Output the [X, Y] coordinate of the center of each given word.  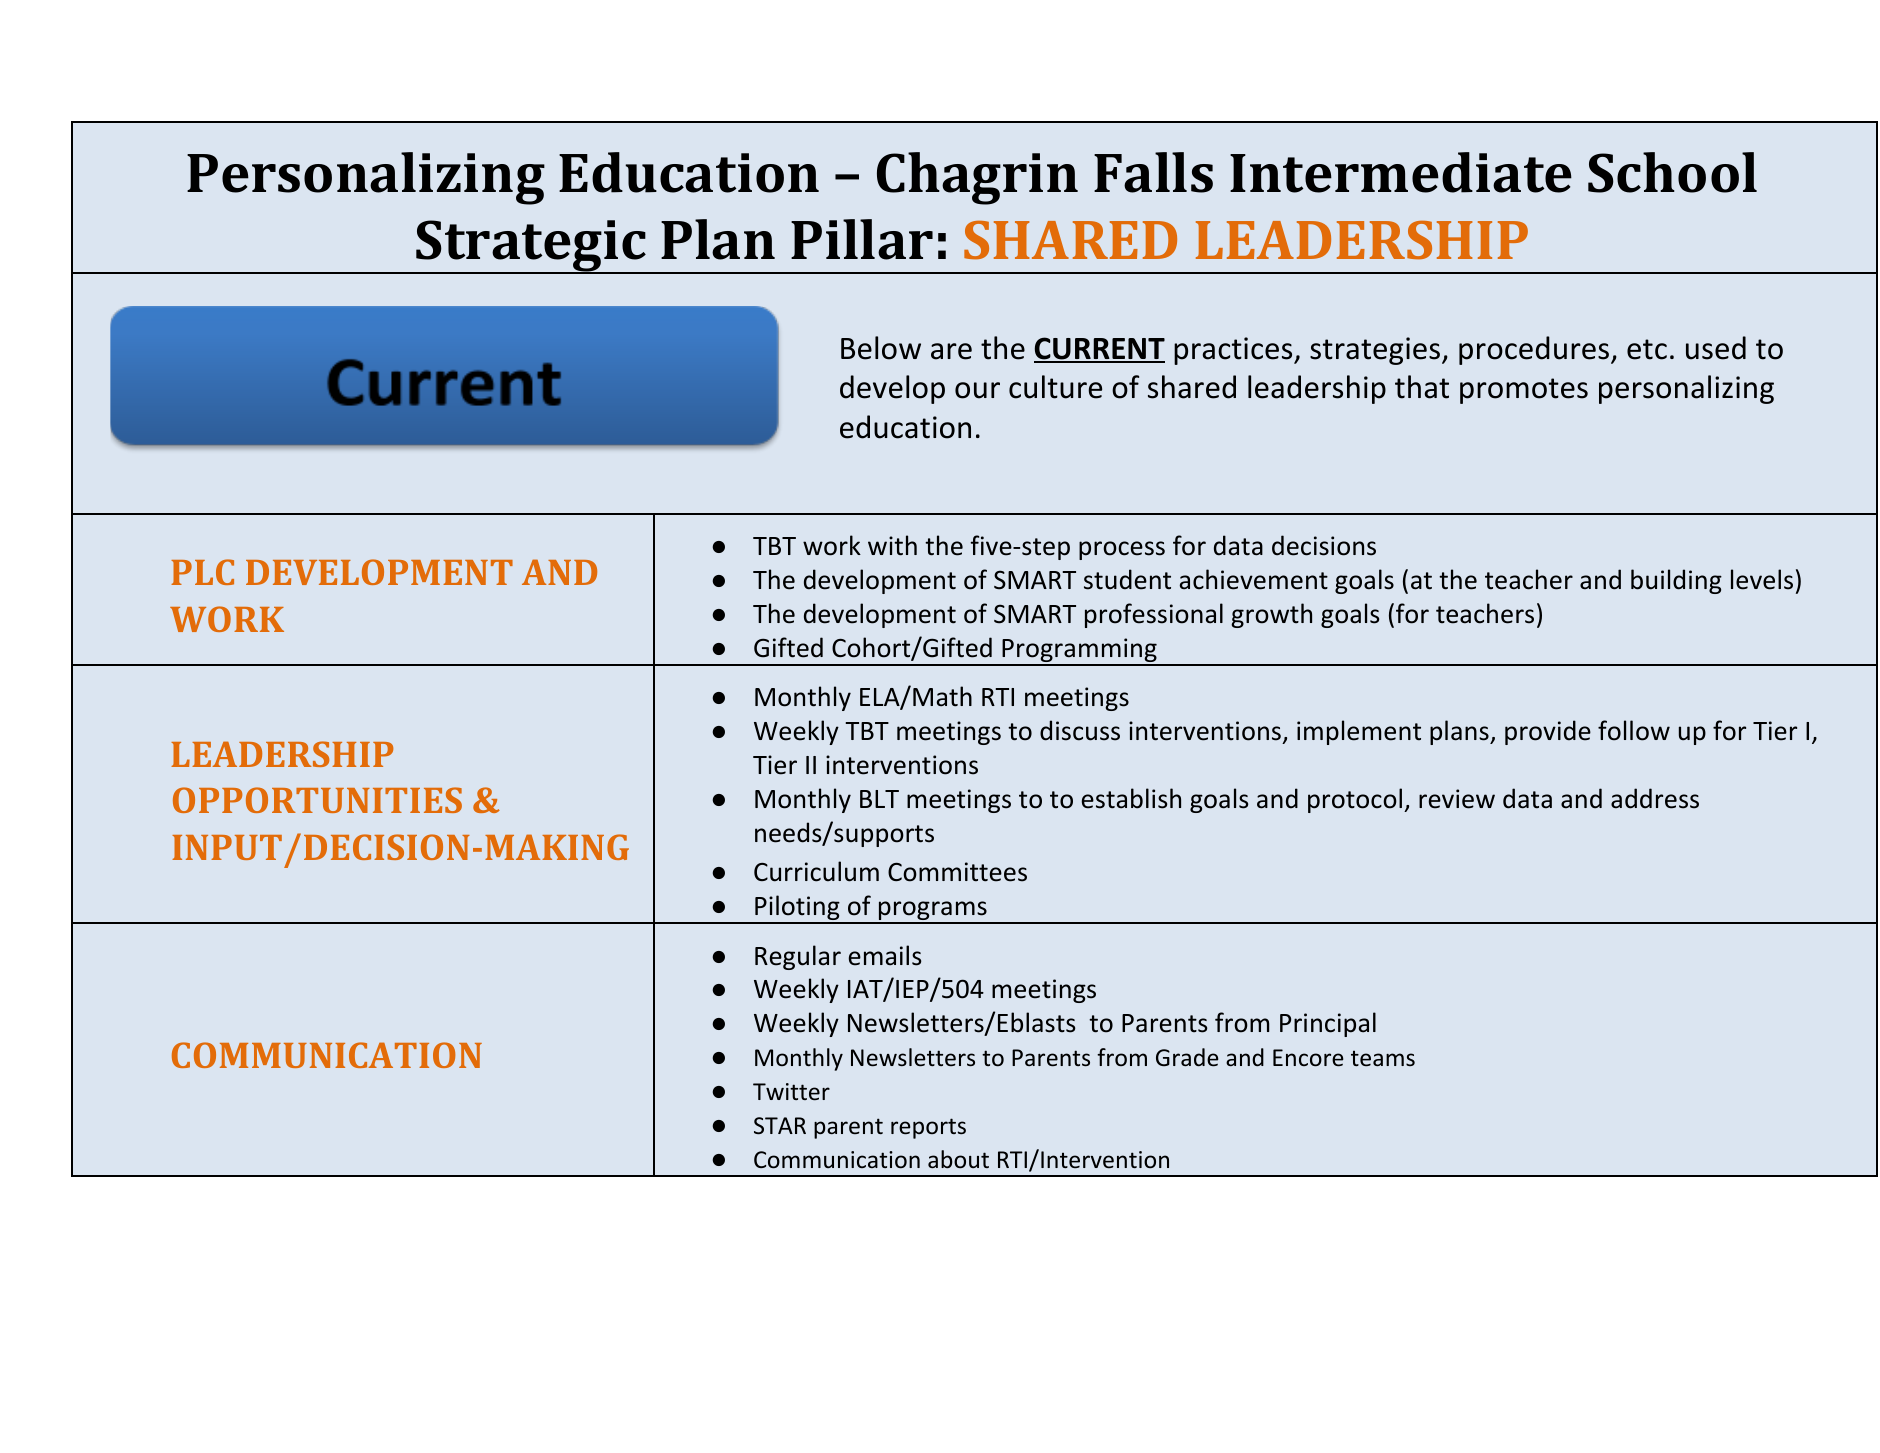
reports [928, 1128]
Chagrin [977, 178]
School [1672, 172]
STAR [780, 1126]
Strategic [531, 247]
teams [1383, 1058]
